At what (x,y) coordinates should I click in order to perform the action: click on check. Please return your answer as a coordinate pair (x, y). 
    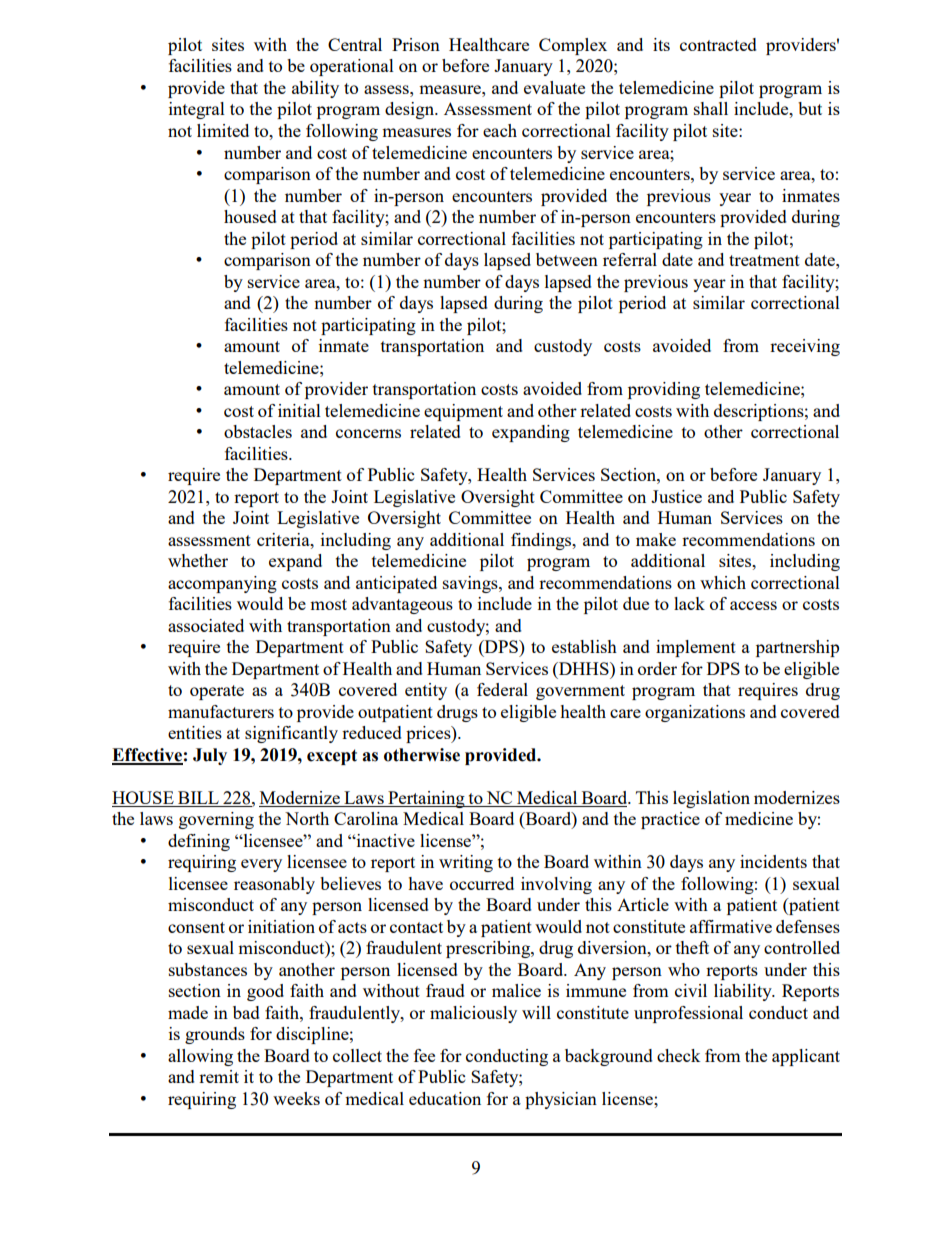
    Looking at the image, I should click on (679, 1055).
